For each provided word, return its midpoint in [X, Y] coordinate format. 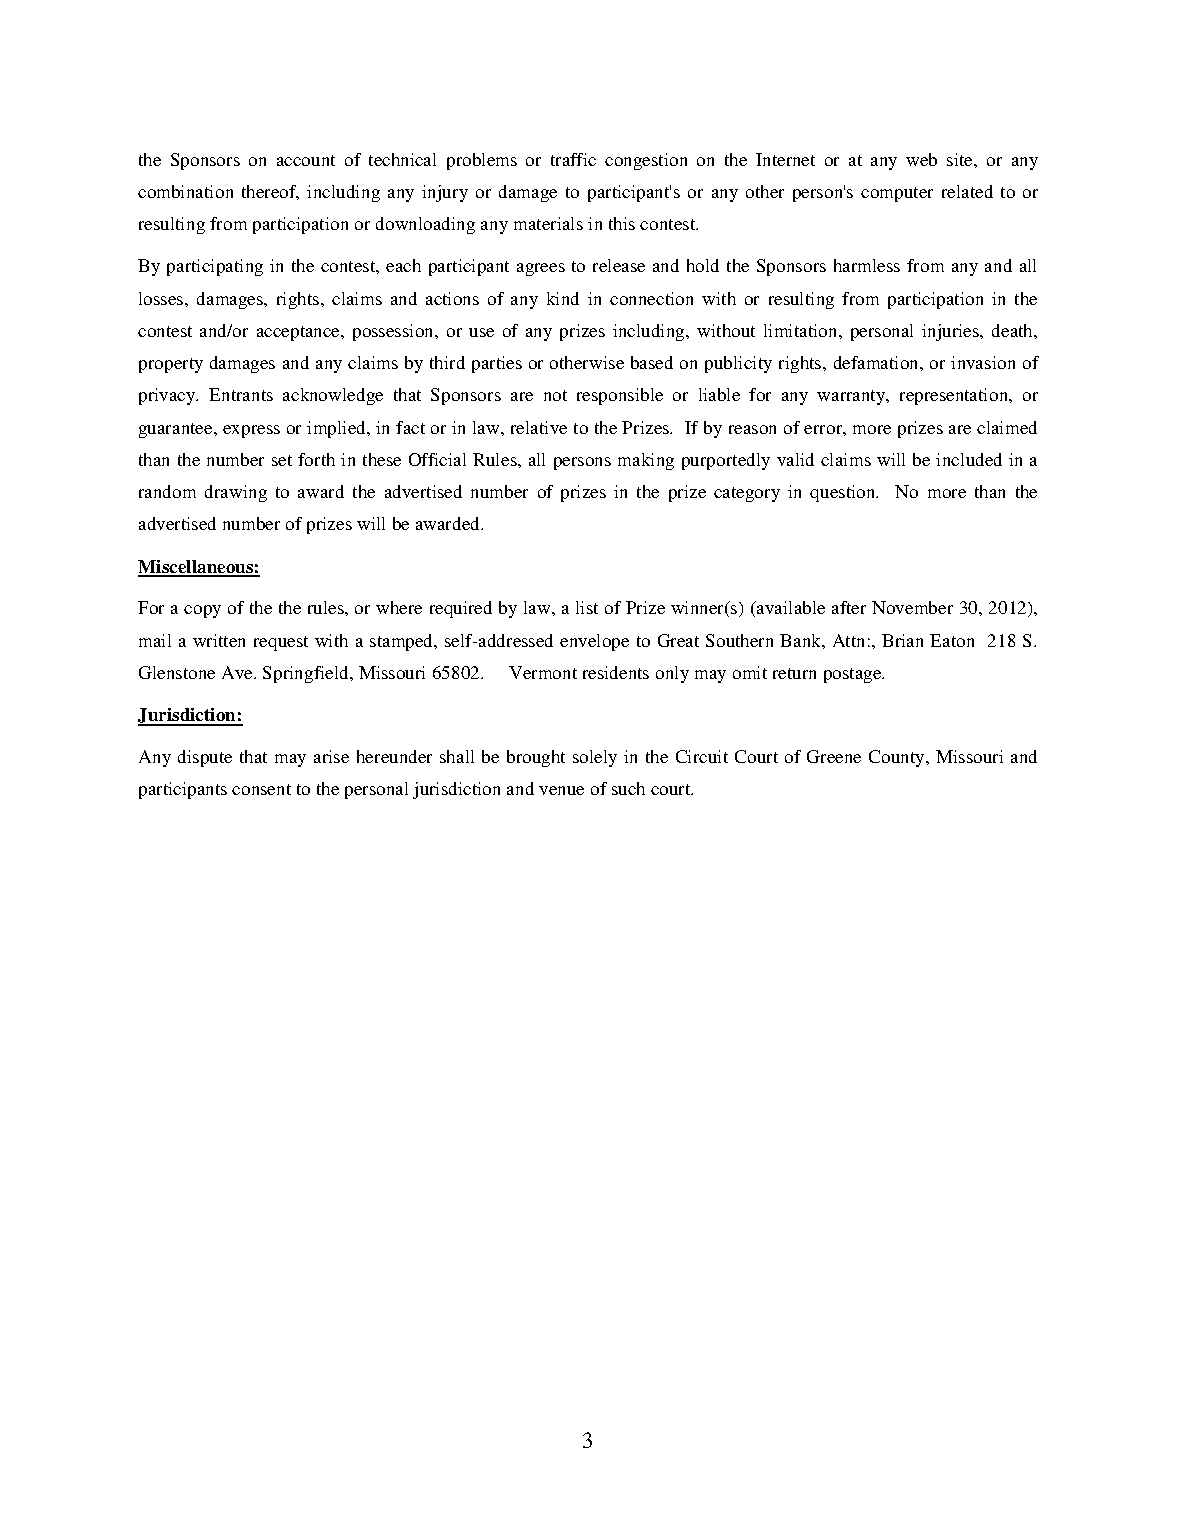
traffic [573, 159]
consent [261, 789]
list [587, 607]
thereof [270, 192]
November [912, 607]
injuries [952, 332]
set [282, 460]
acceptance [299, 333]
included [969, 459]
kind [563, 298]
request [281, 643]
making [646, 461]
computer [897, 194]
